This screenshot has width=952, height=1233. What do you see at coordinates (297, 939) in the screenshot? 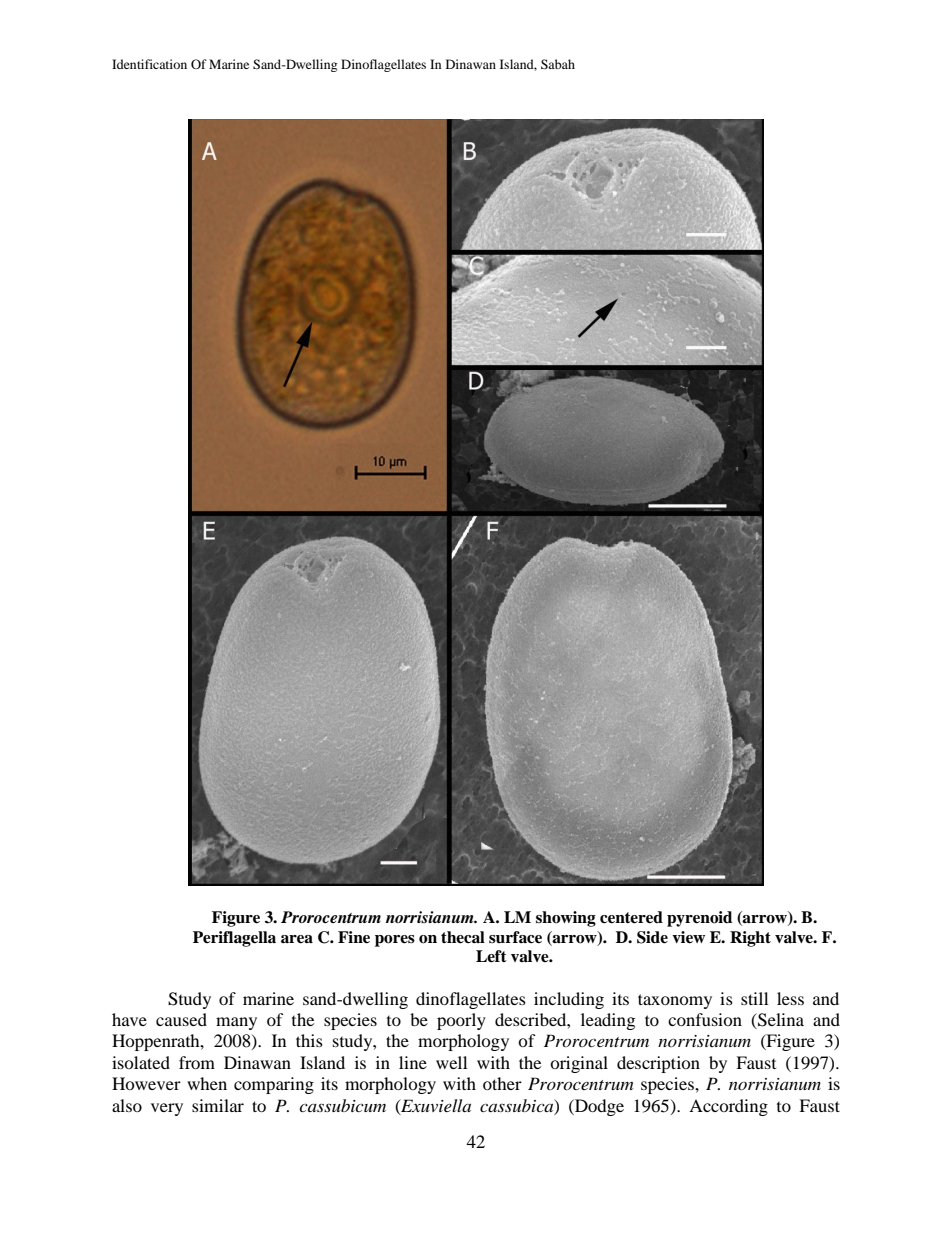
I see `area` at bounding box center [297, 939].
